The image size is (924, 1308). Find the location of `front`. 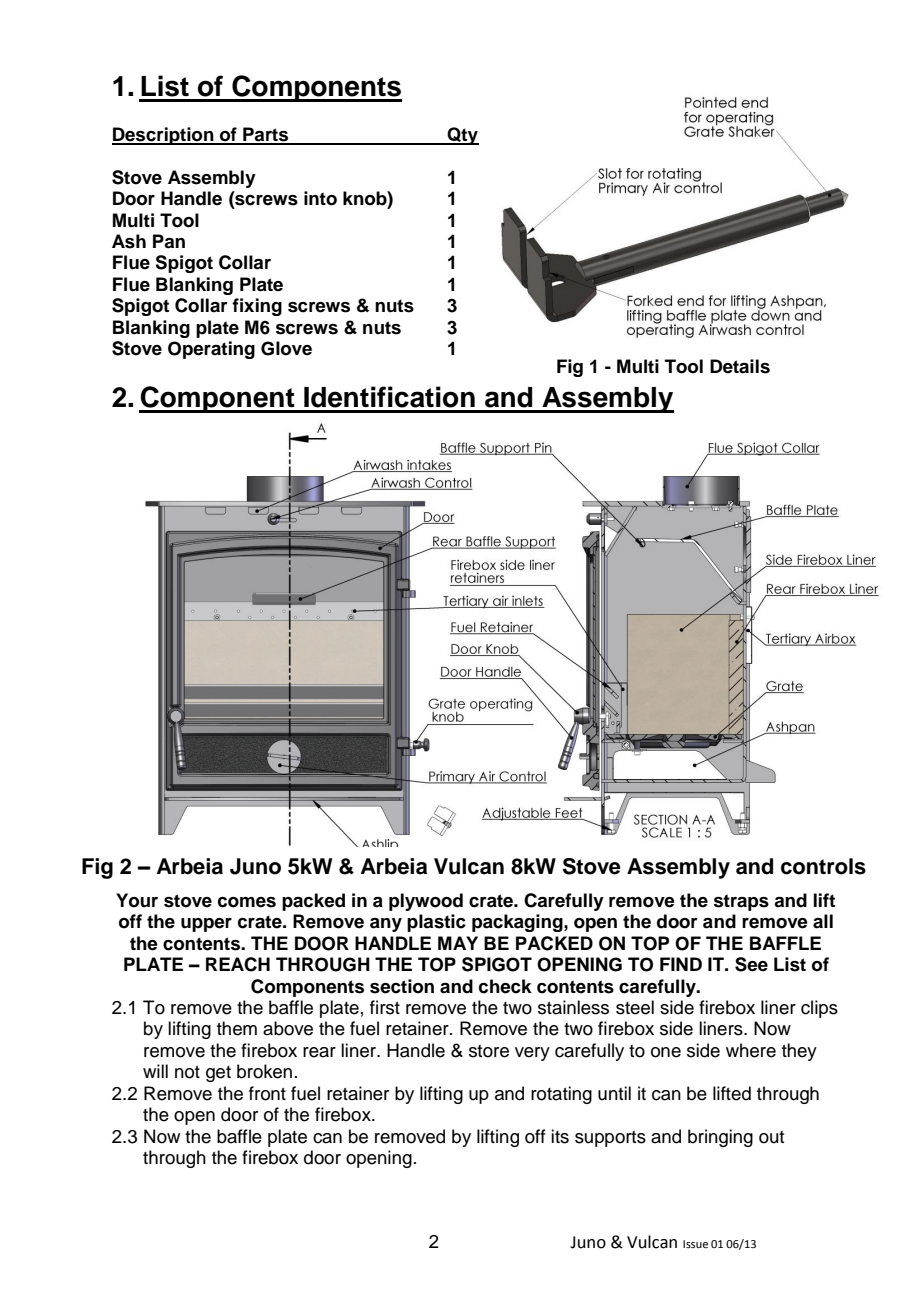

front is located at coordinates (267, 1093).
